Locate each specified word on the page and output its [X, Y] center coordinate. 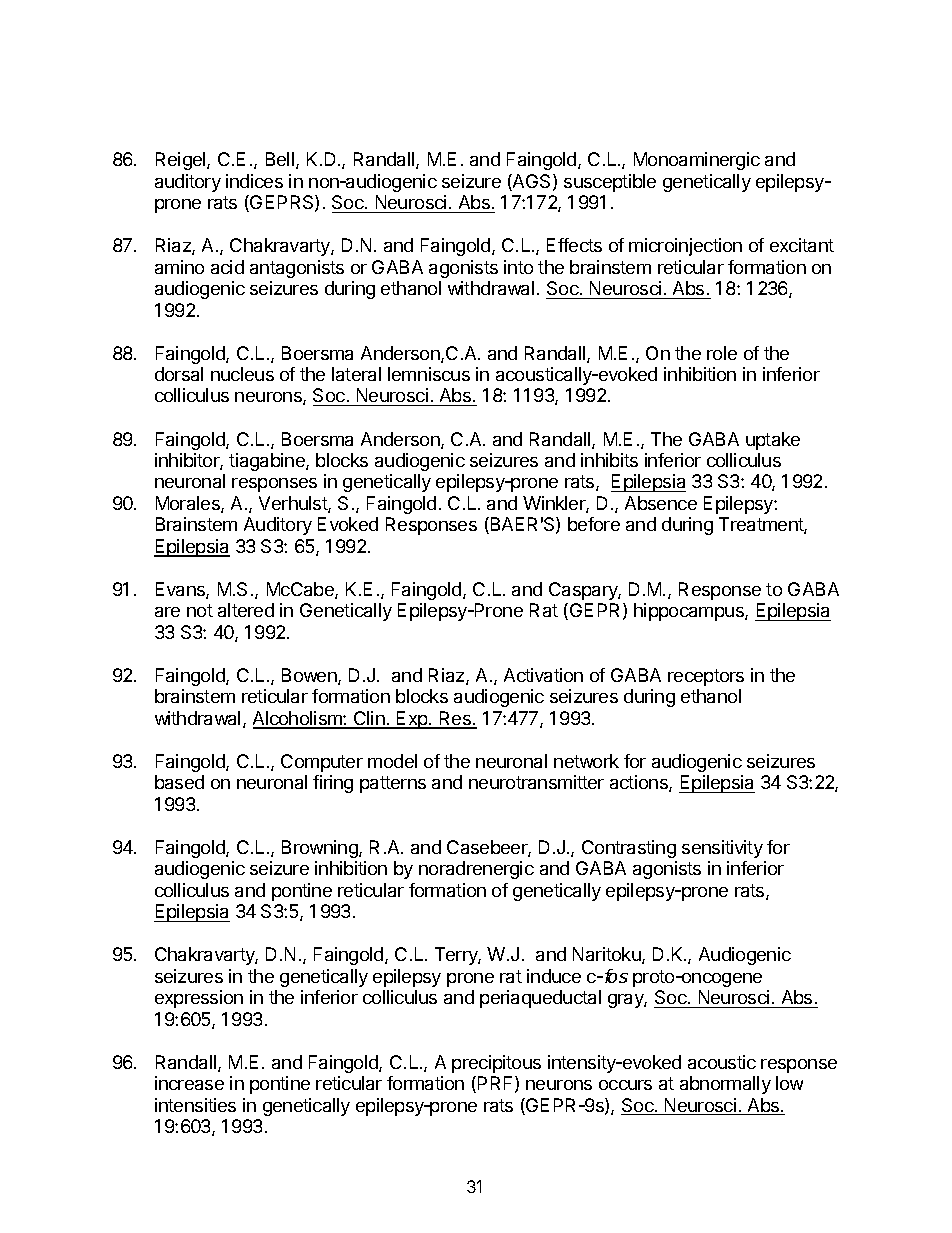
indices [254, 181]
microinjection [685, 247]
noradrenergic [476, 870]
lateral [356, 374]
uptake [773, 441]
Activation [543, 675]
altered [246, 610]
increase [189, 1083]
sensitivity [722, 849]
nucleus [242, 374]
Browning [321, 849]
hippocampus [690, 612]
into [518, 267]
